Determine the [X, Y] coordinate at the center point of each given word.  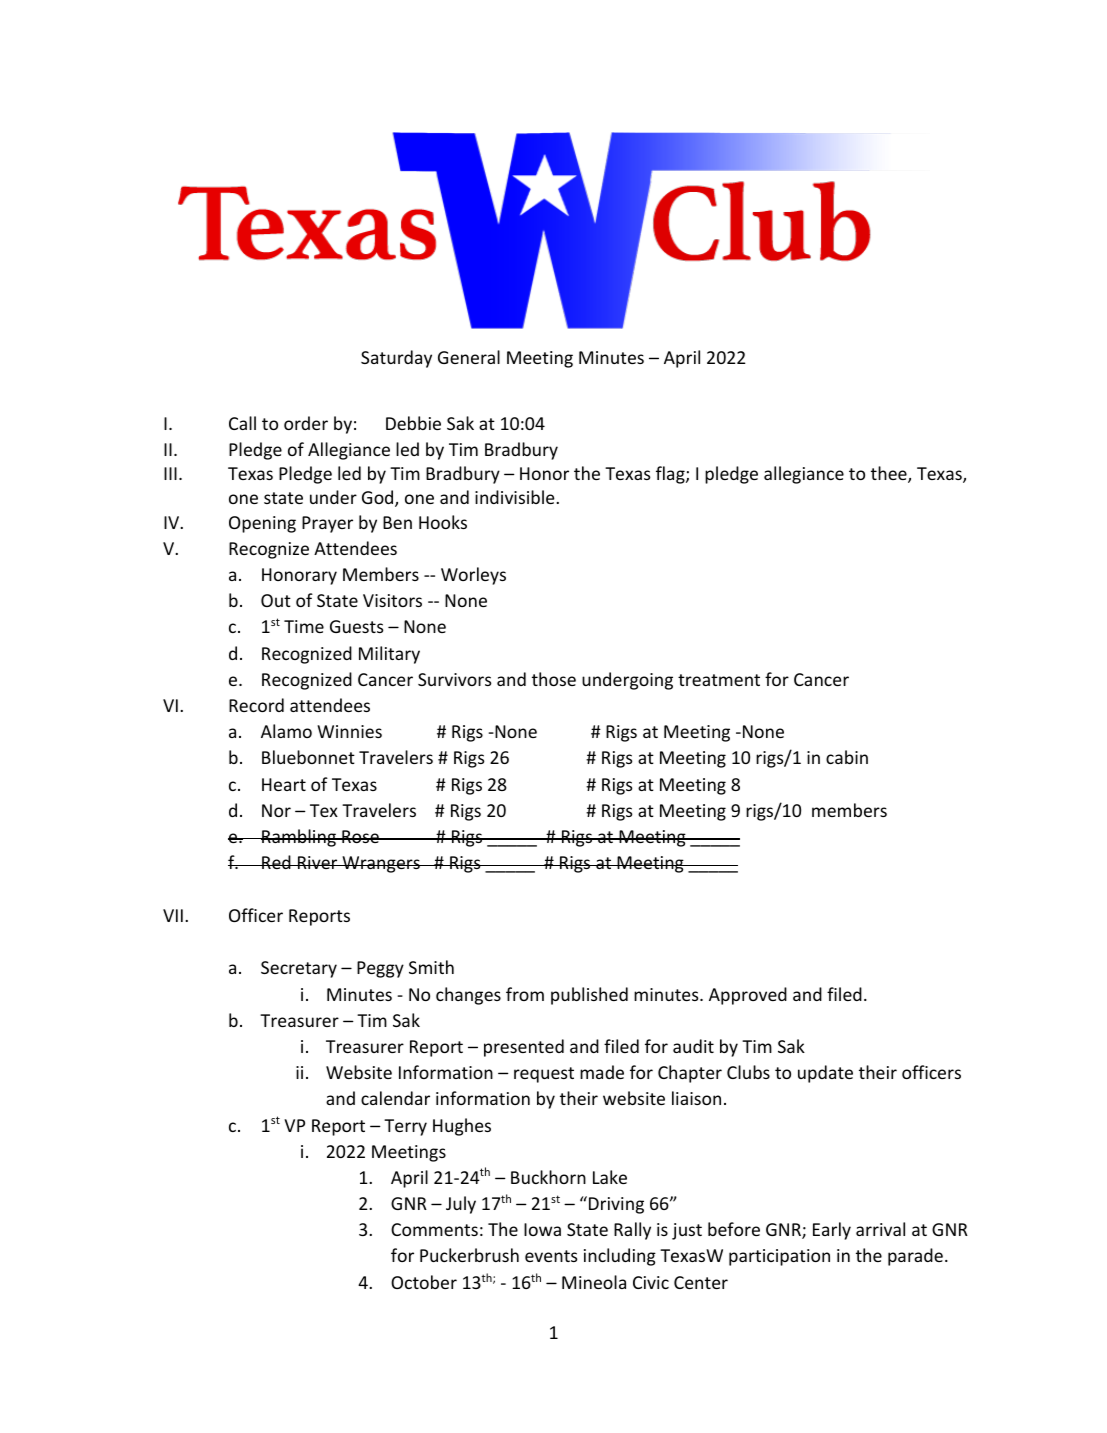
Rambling [299, 838]
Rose [360, 836]
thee [890, 474]
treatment [719, 680]
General [469, 357]
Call [242, 423]
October [424, 1282]
